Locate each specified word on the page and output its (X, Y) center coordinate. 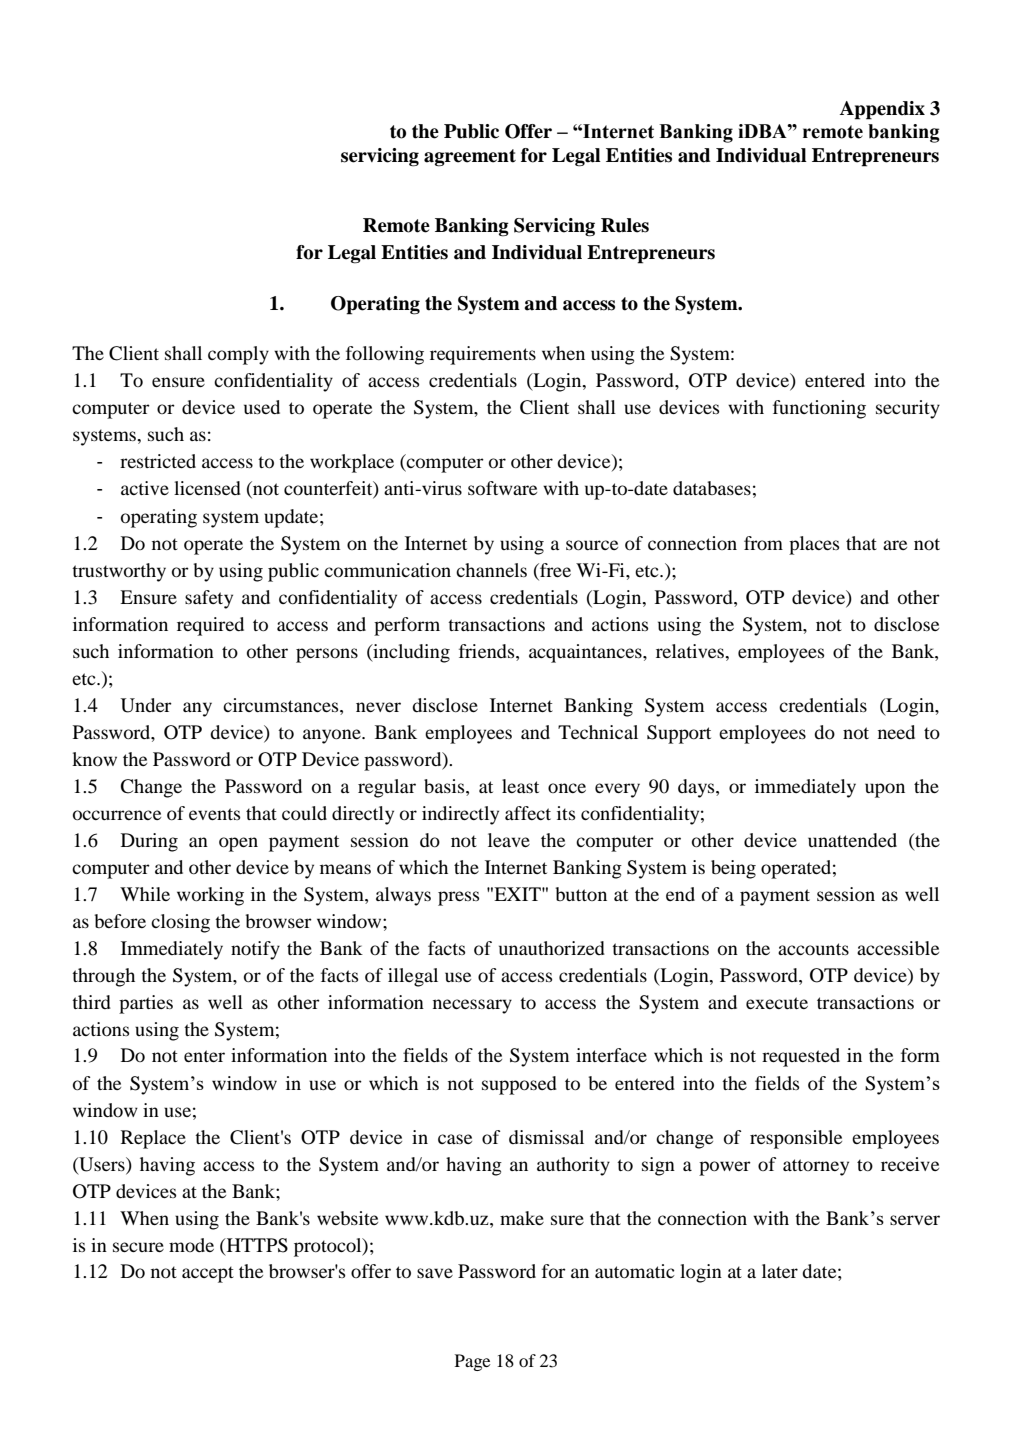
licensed (207, 488)
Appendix (882, 110)
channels (491, 570)
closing (180, 923)
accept (208, 1274)
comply (238, 355)
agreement (470, 158)
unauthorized (552, 948)
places (814, 545)
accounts (813, 949)
